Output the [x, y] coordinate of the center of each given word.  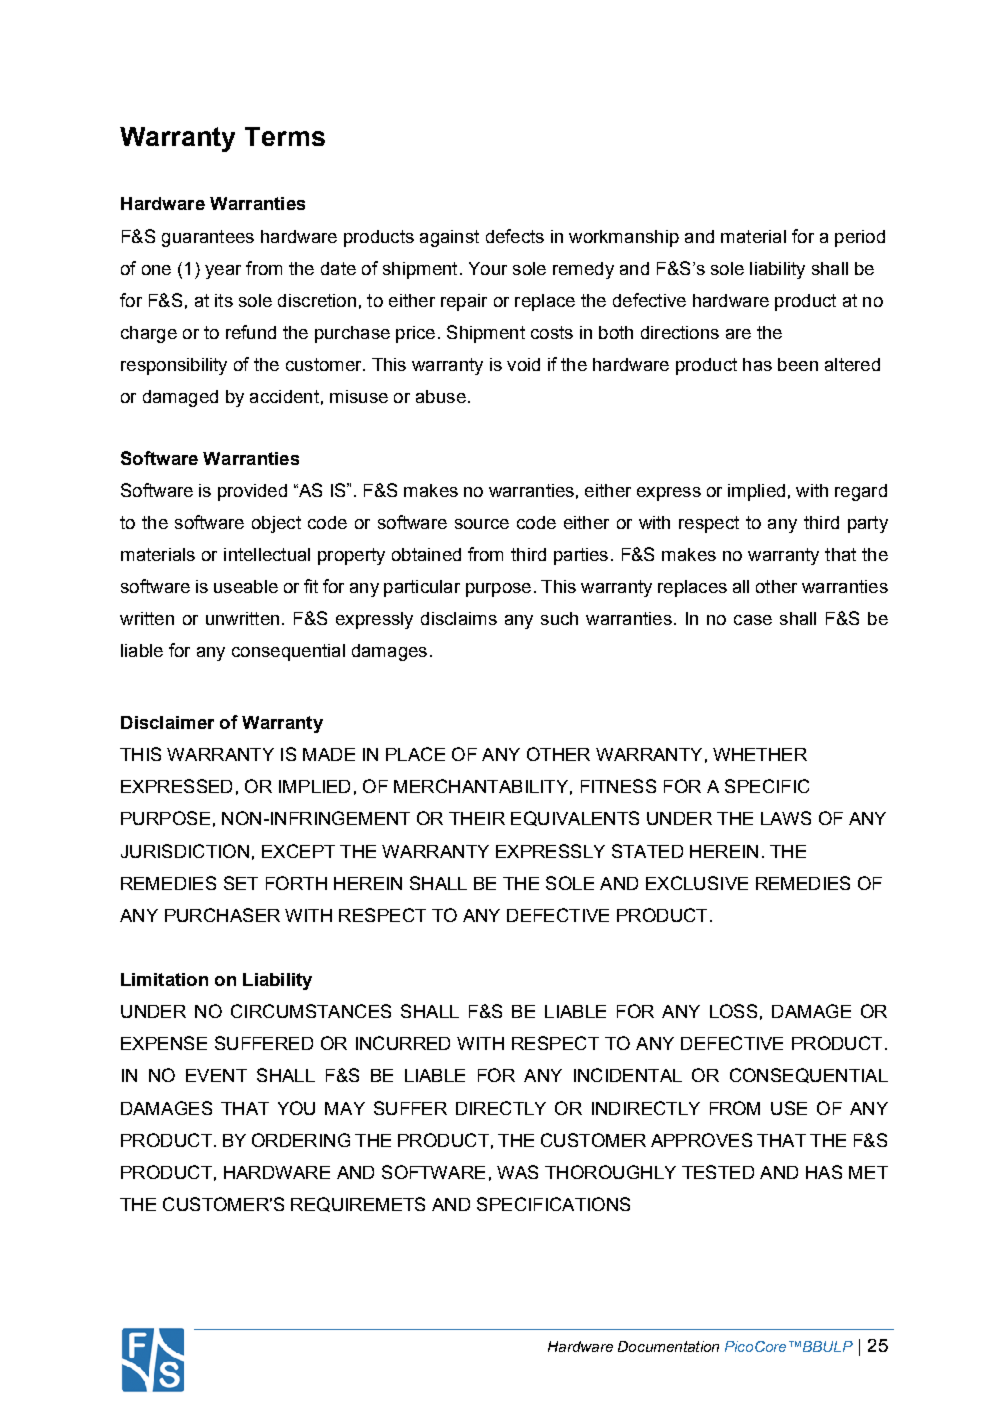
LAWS [786, 818]
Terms [285, 136]
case [753, 620]
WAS [517, 1172]
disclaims [459, 618]
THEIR [477, 818]
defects [515, 236]
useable [246, 586]
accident [284, 396]
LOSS [733, 1011]
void [523, 364]
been [798, 364]
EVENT [216, 1075]
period [860, 238]
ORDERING [301, 1140]
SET [241, 883]
